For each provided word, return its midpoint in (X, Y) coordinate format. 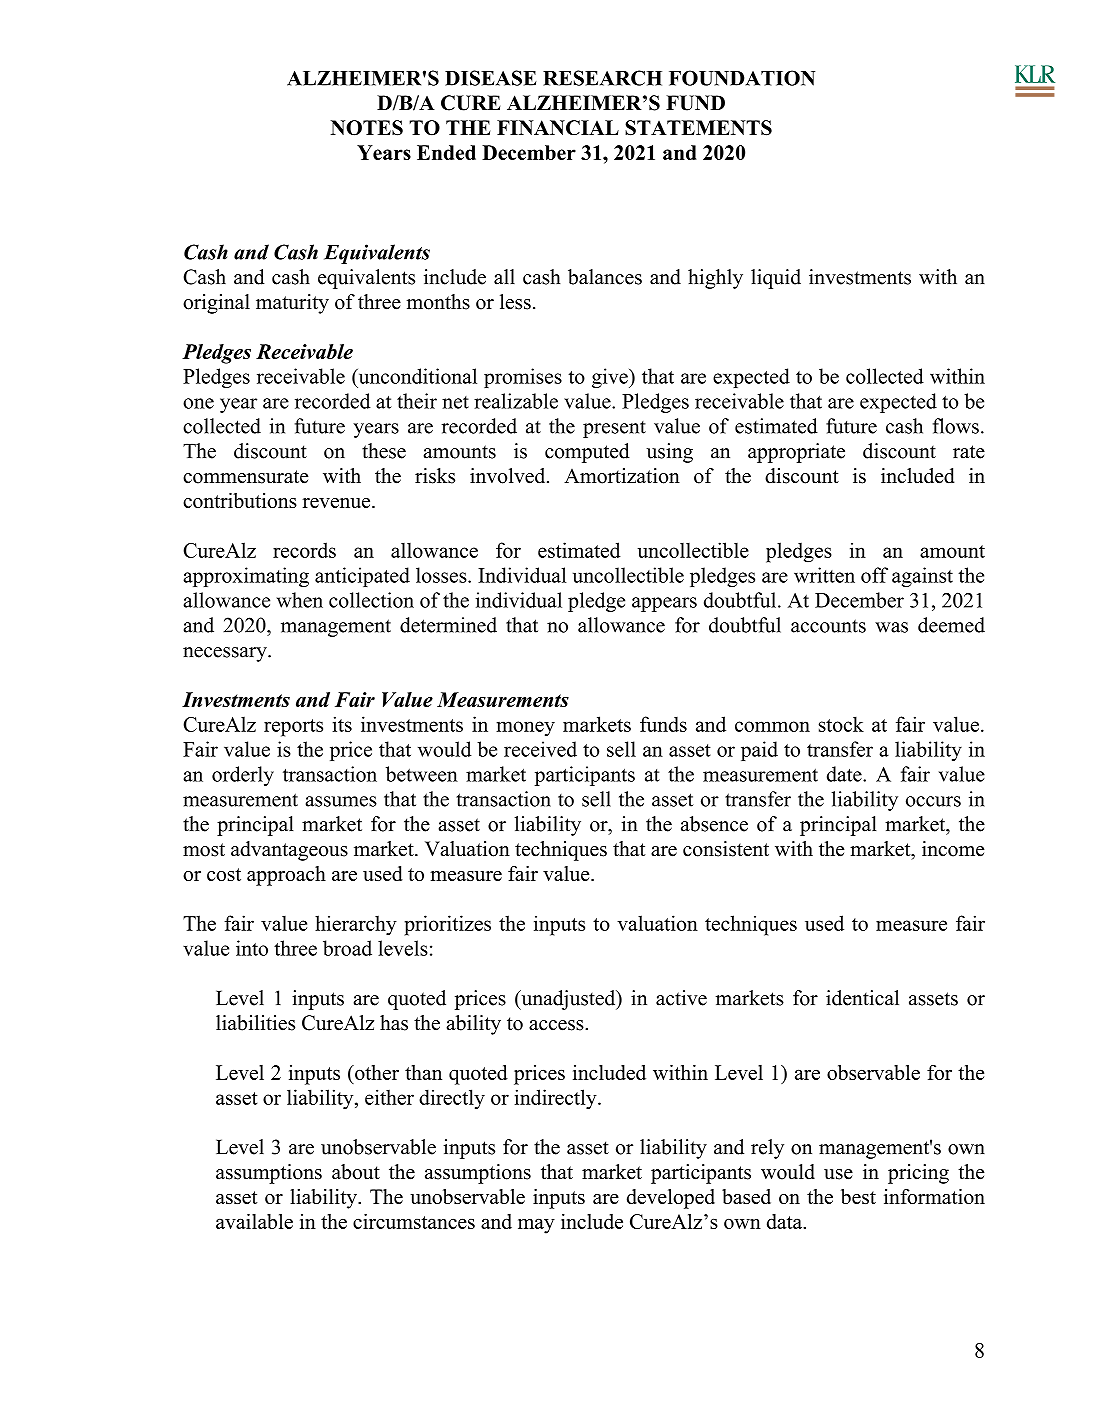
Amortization (622, 476)
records (304, 550)
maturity (292, 304)
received (540, 749)
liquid (776, 279)
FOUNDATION (742, 78)
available (254, 1221)
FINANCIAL (558, 127)
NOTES (367, 128)
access (557, 1025)
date (845, 774)
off (874, 575)
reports (293, 728)
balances (605, 277)
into (252, 948)
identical (862, 998)
